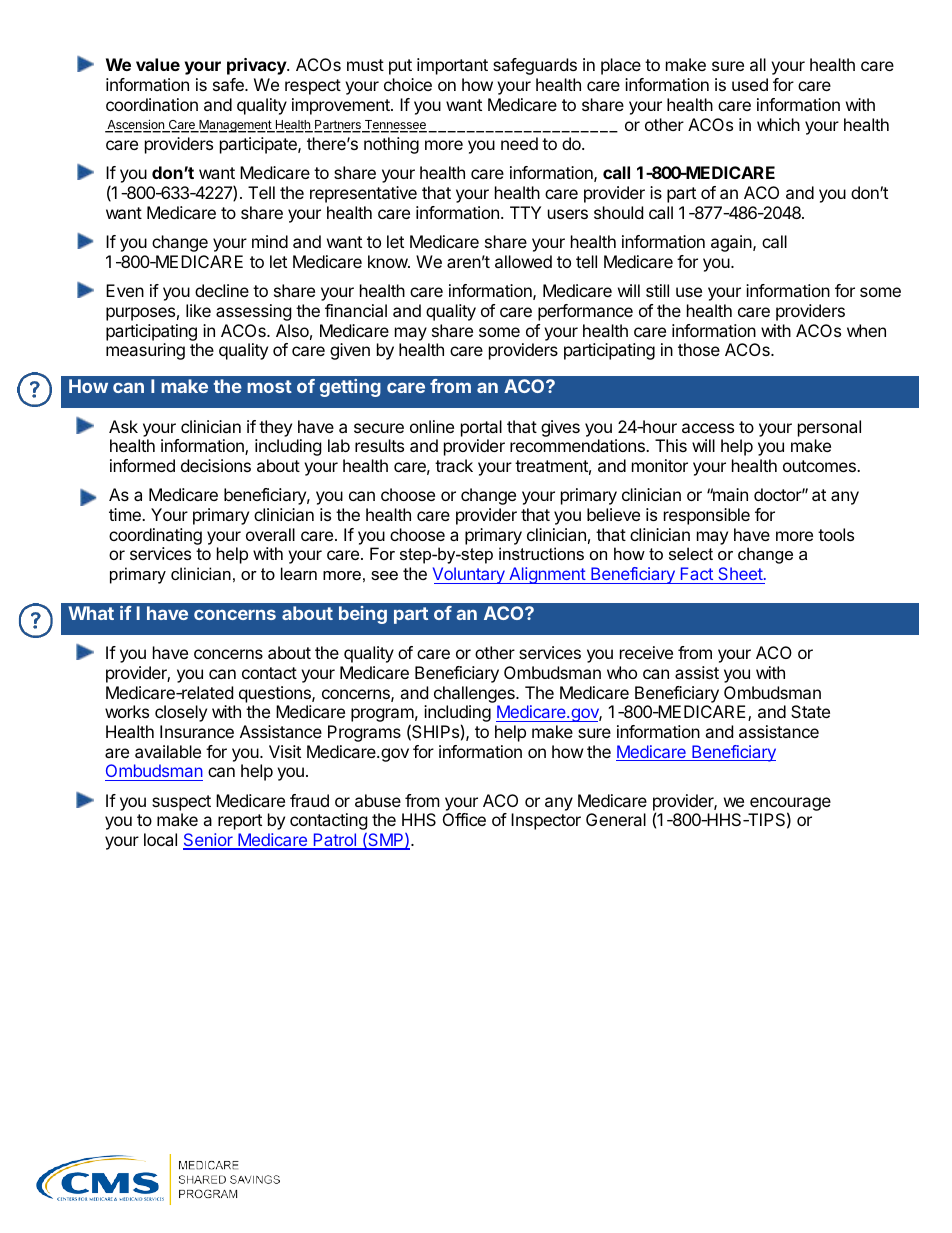 This screenshot has width=952, height=1233. Describe the element at coordinates (750, 84) in the screenshot. I see `used` at that location.
